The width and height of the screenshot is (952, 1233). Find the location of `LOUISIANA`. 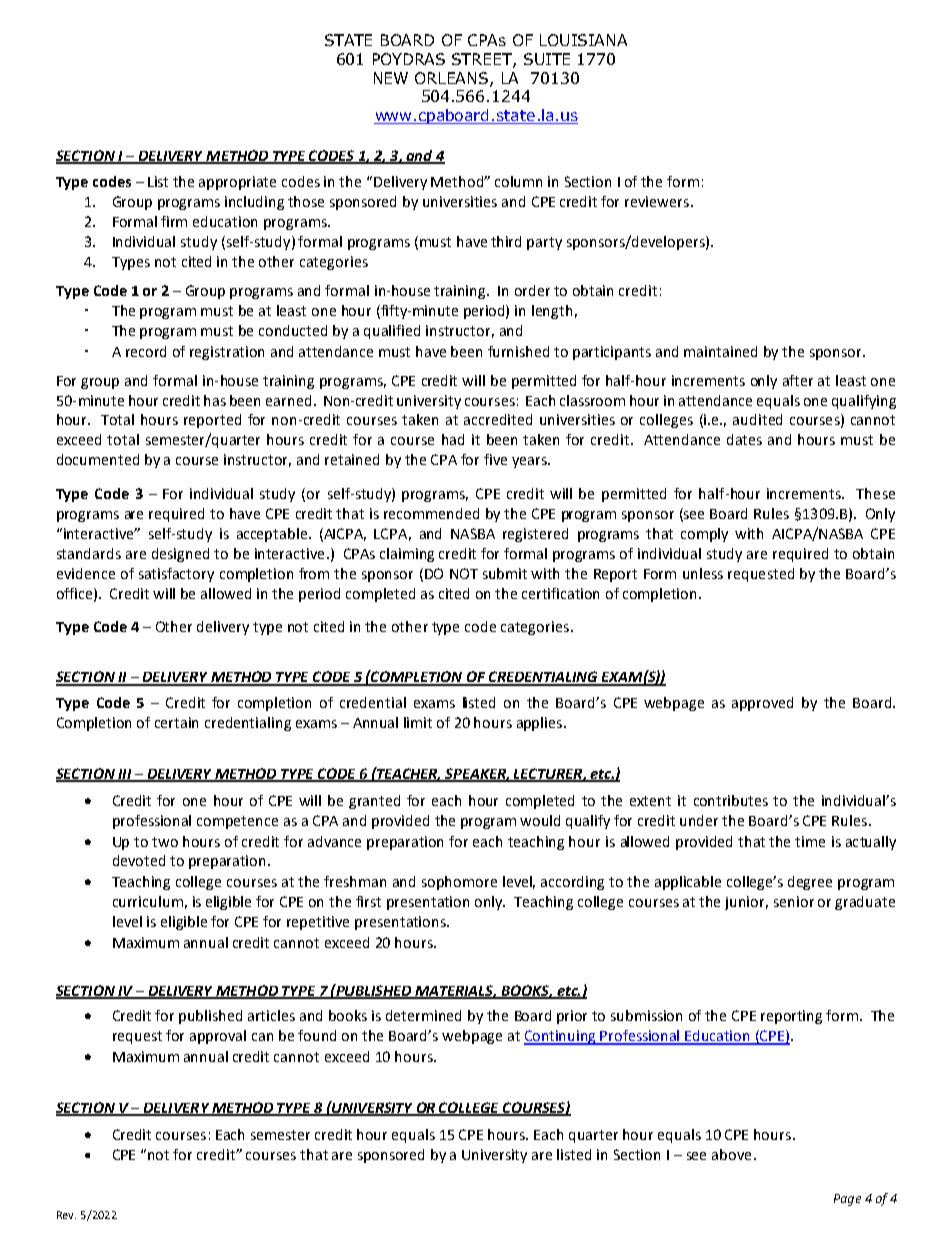

LOUISIANA is located at coordinates (583, 40).
